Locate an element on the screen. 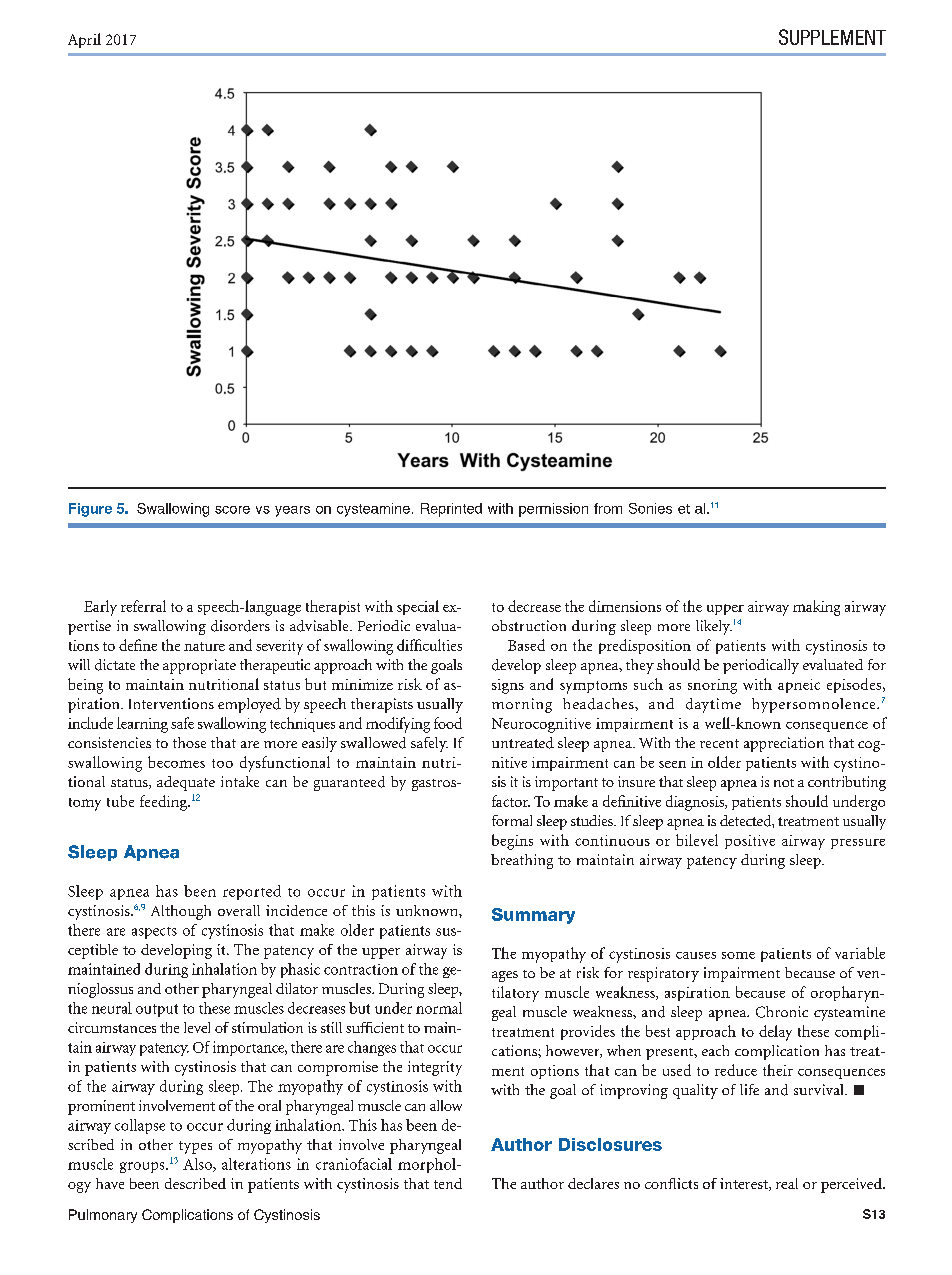  nature is located at coordinates (204, 646).
